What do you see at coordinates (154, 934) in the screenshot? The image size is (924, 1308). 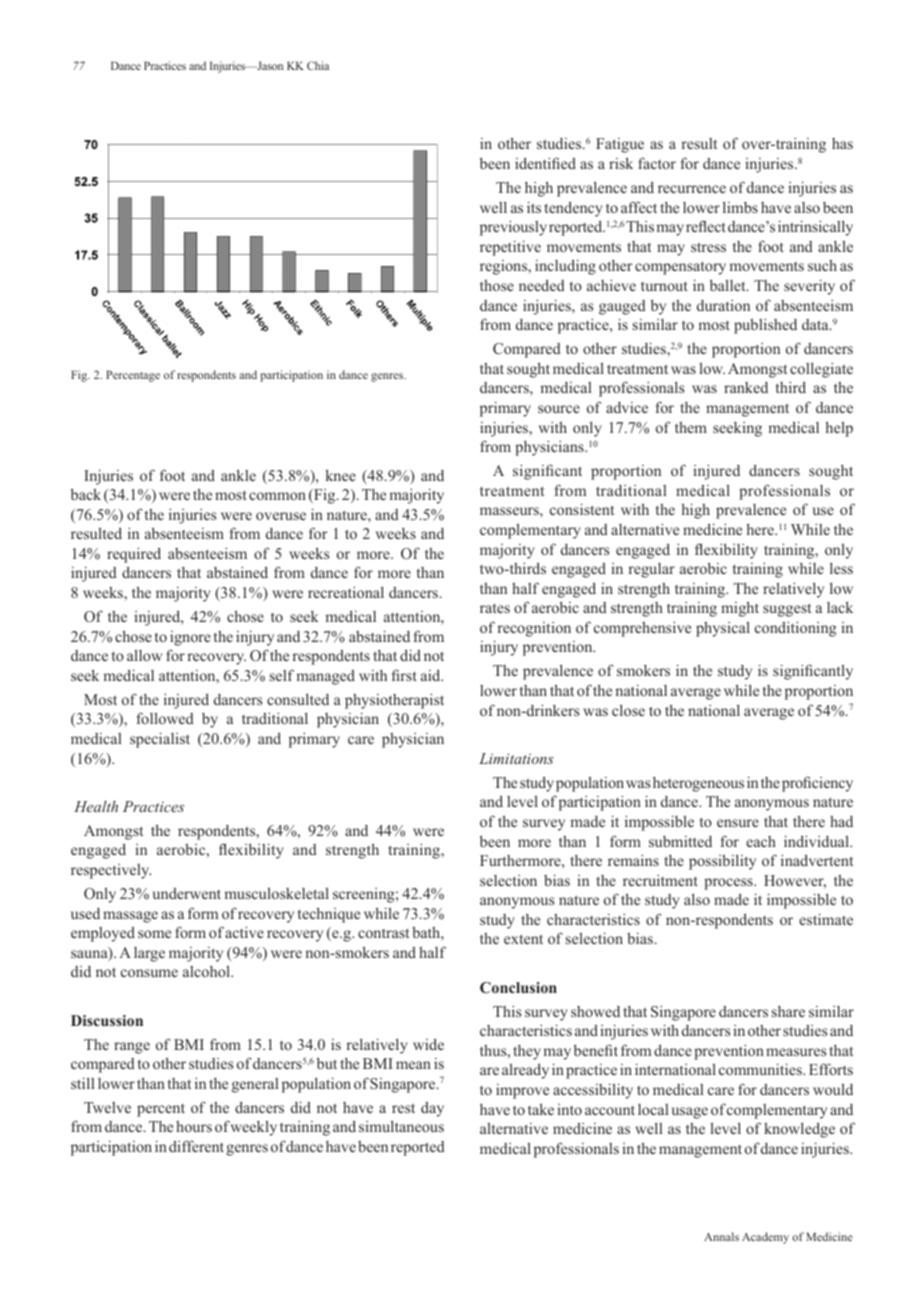 I see `some` at bounding box center [154, 934].
